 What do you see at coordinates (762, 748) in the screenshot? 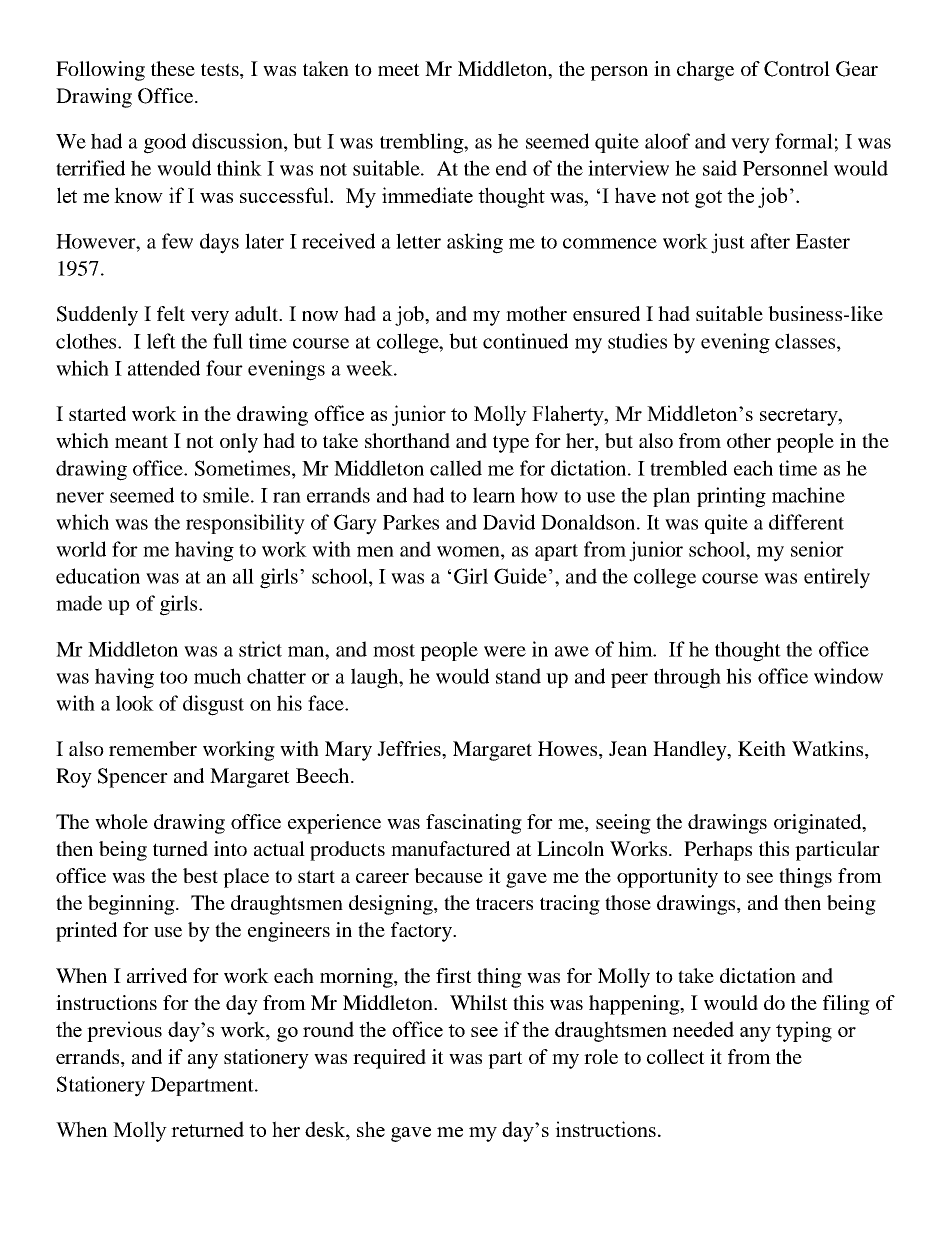
I see `Keith` at bounding box center [762, 748].
